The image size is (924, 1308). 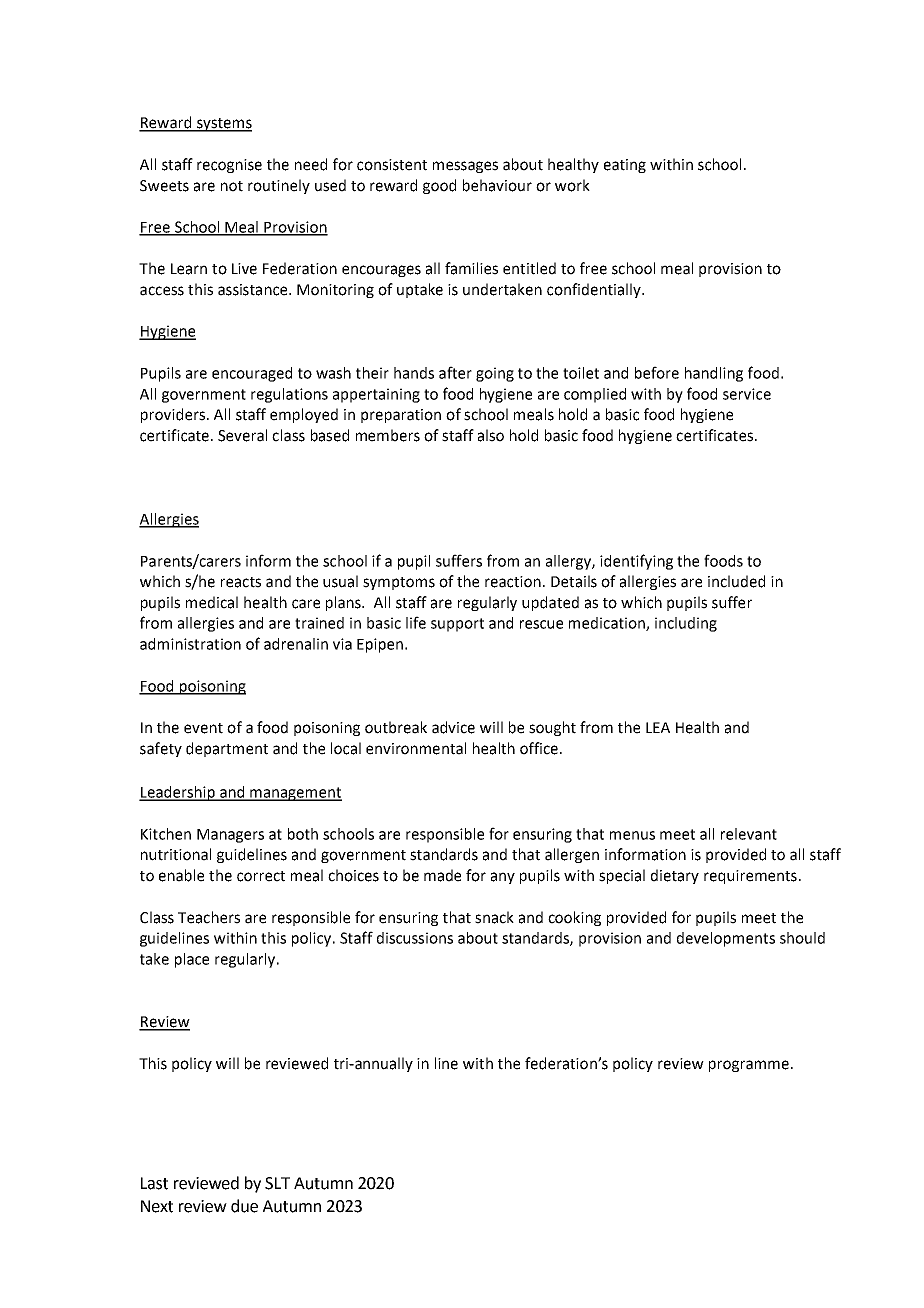 What do you see at coordinates (230, 836) in the document?
I see `Managers` at bounding box center [230, 836].
